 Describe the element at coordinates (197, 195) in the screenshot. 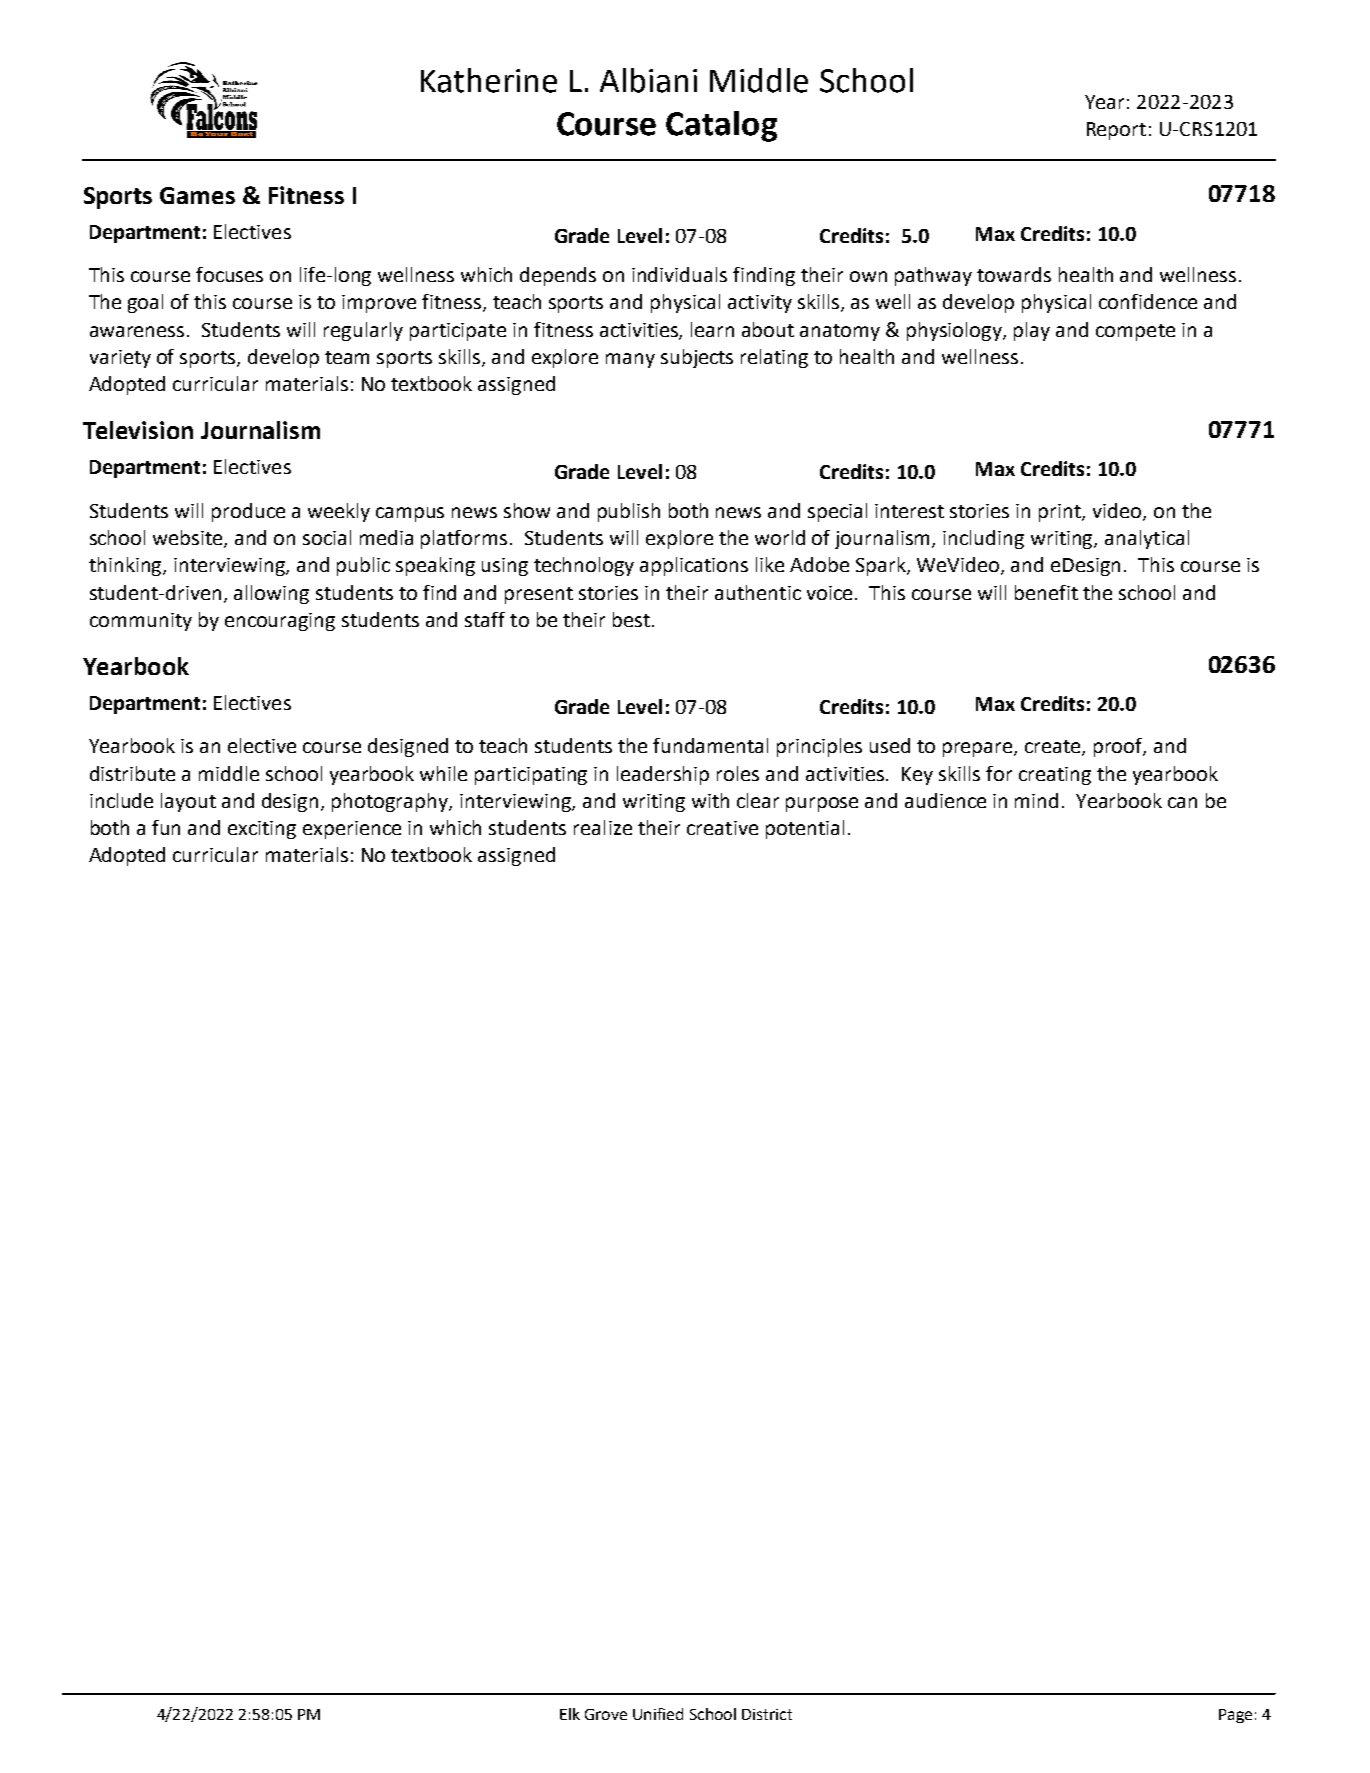

I see `Games` at that location.
